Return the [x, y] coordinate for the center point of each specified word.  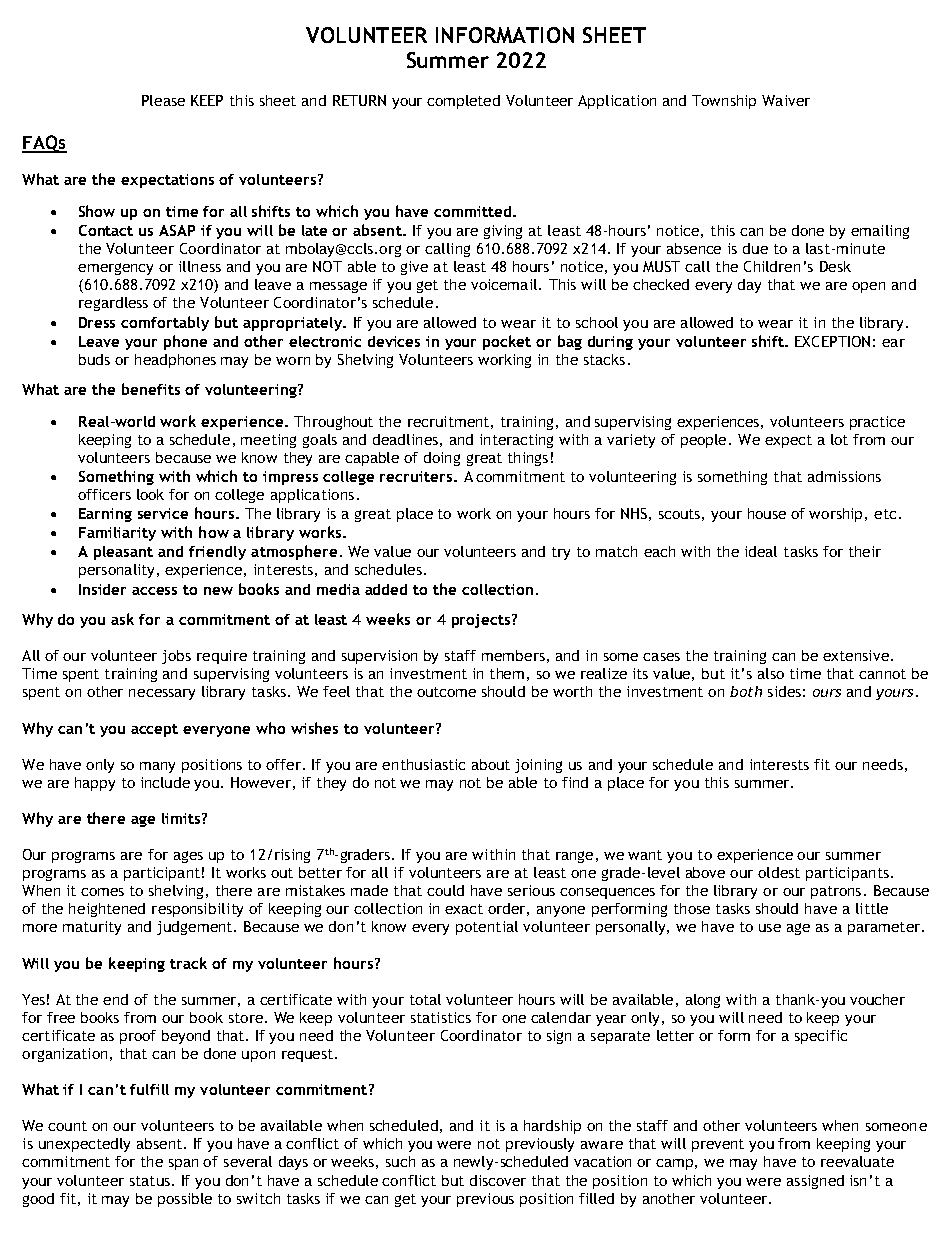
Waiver [786, 100]
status [150, 1181]
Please [163, 100]
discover [498, 1180]
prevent [718, 1145]
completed [463, 102]
